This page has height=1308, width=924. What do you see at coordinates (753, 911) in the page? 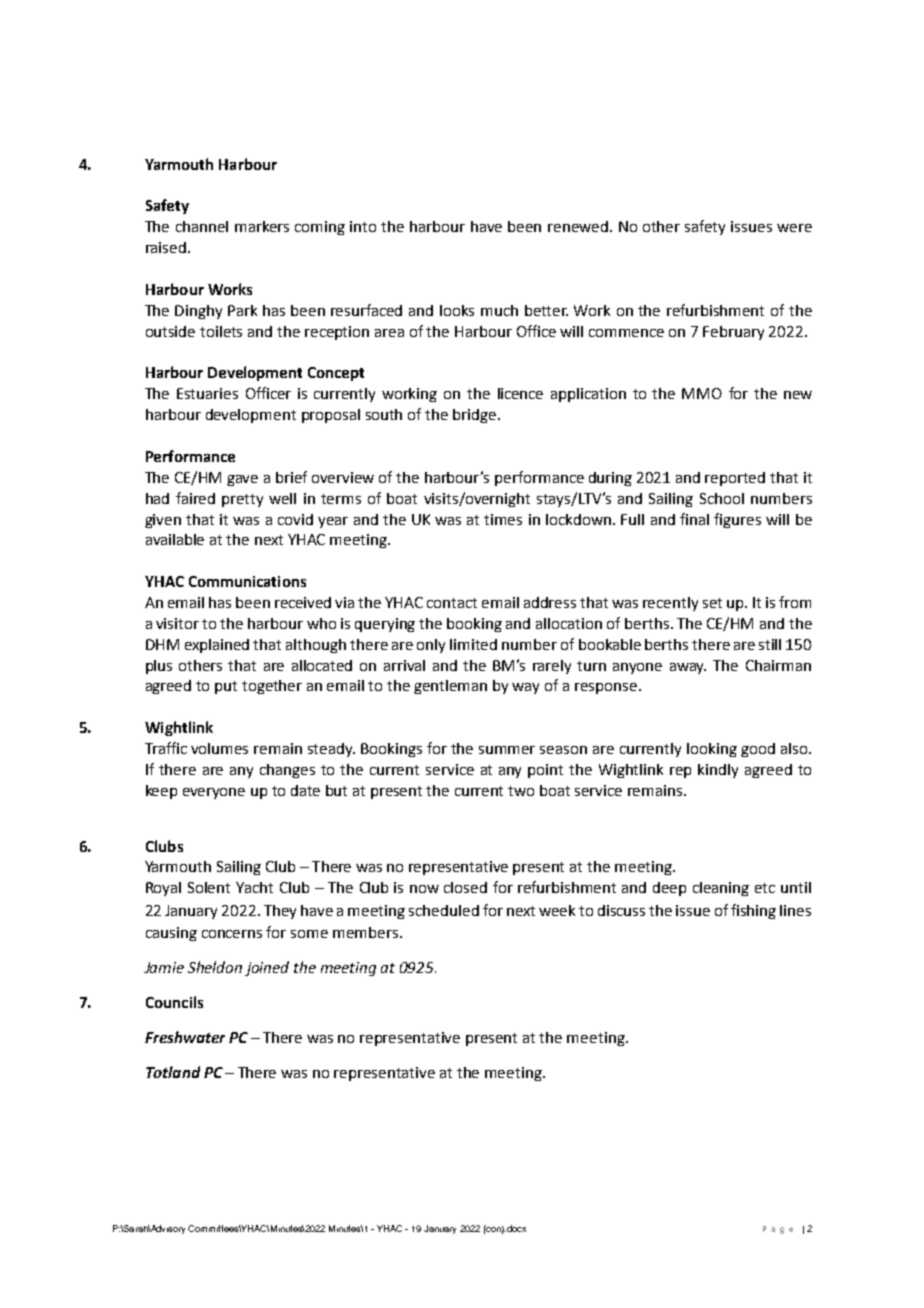
I see `fishing` at bounding box center [753, 911].
